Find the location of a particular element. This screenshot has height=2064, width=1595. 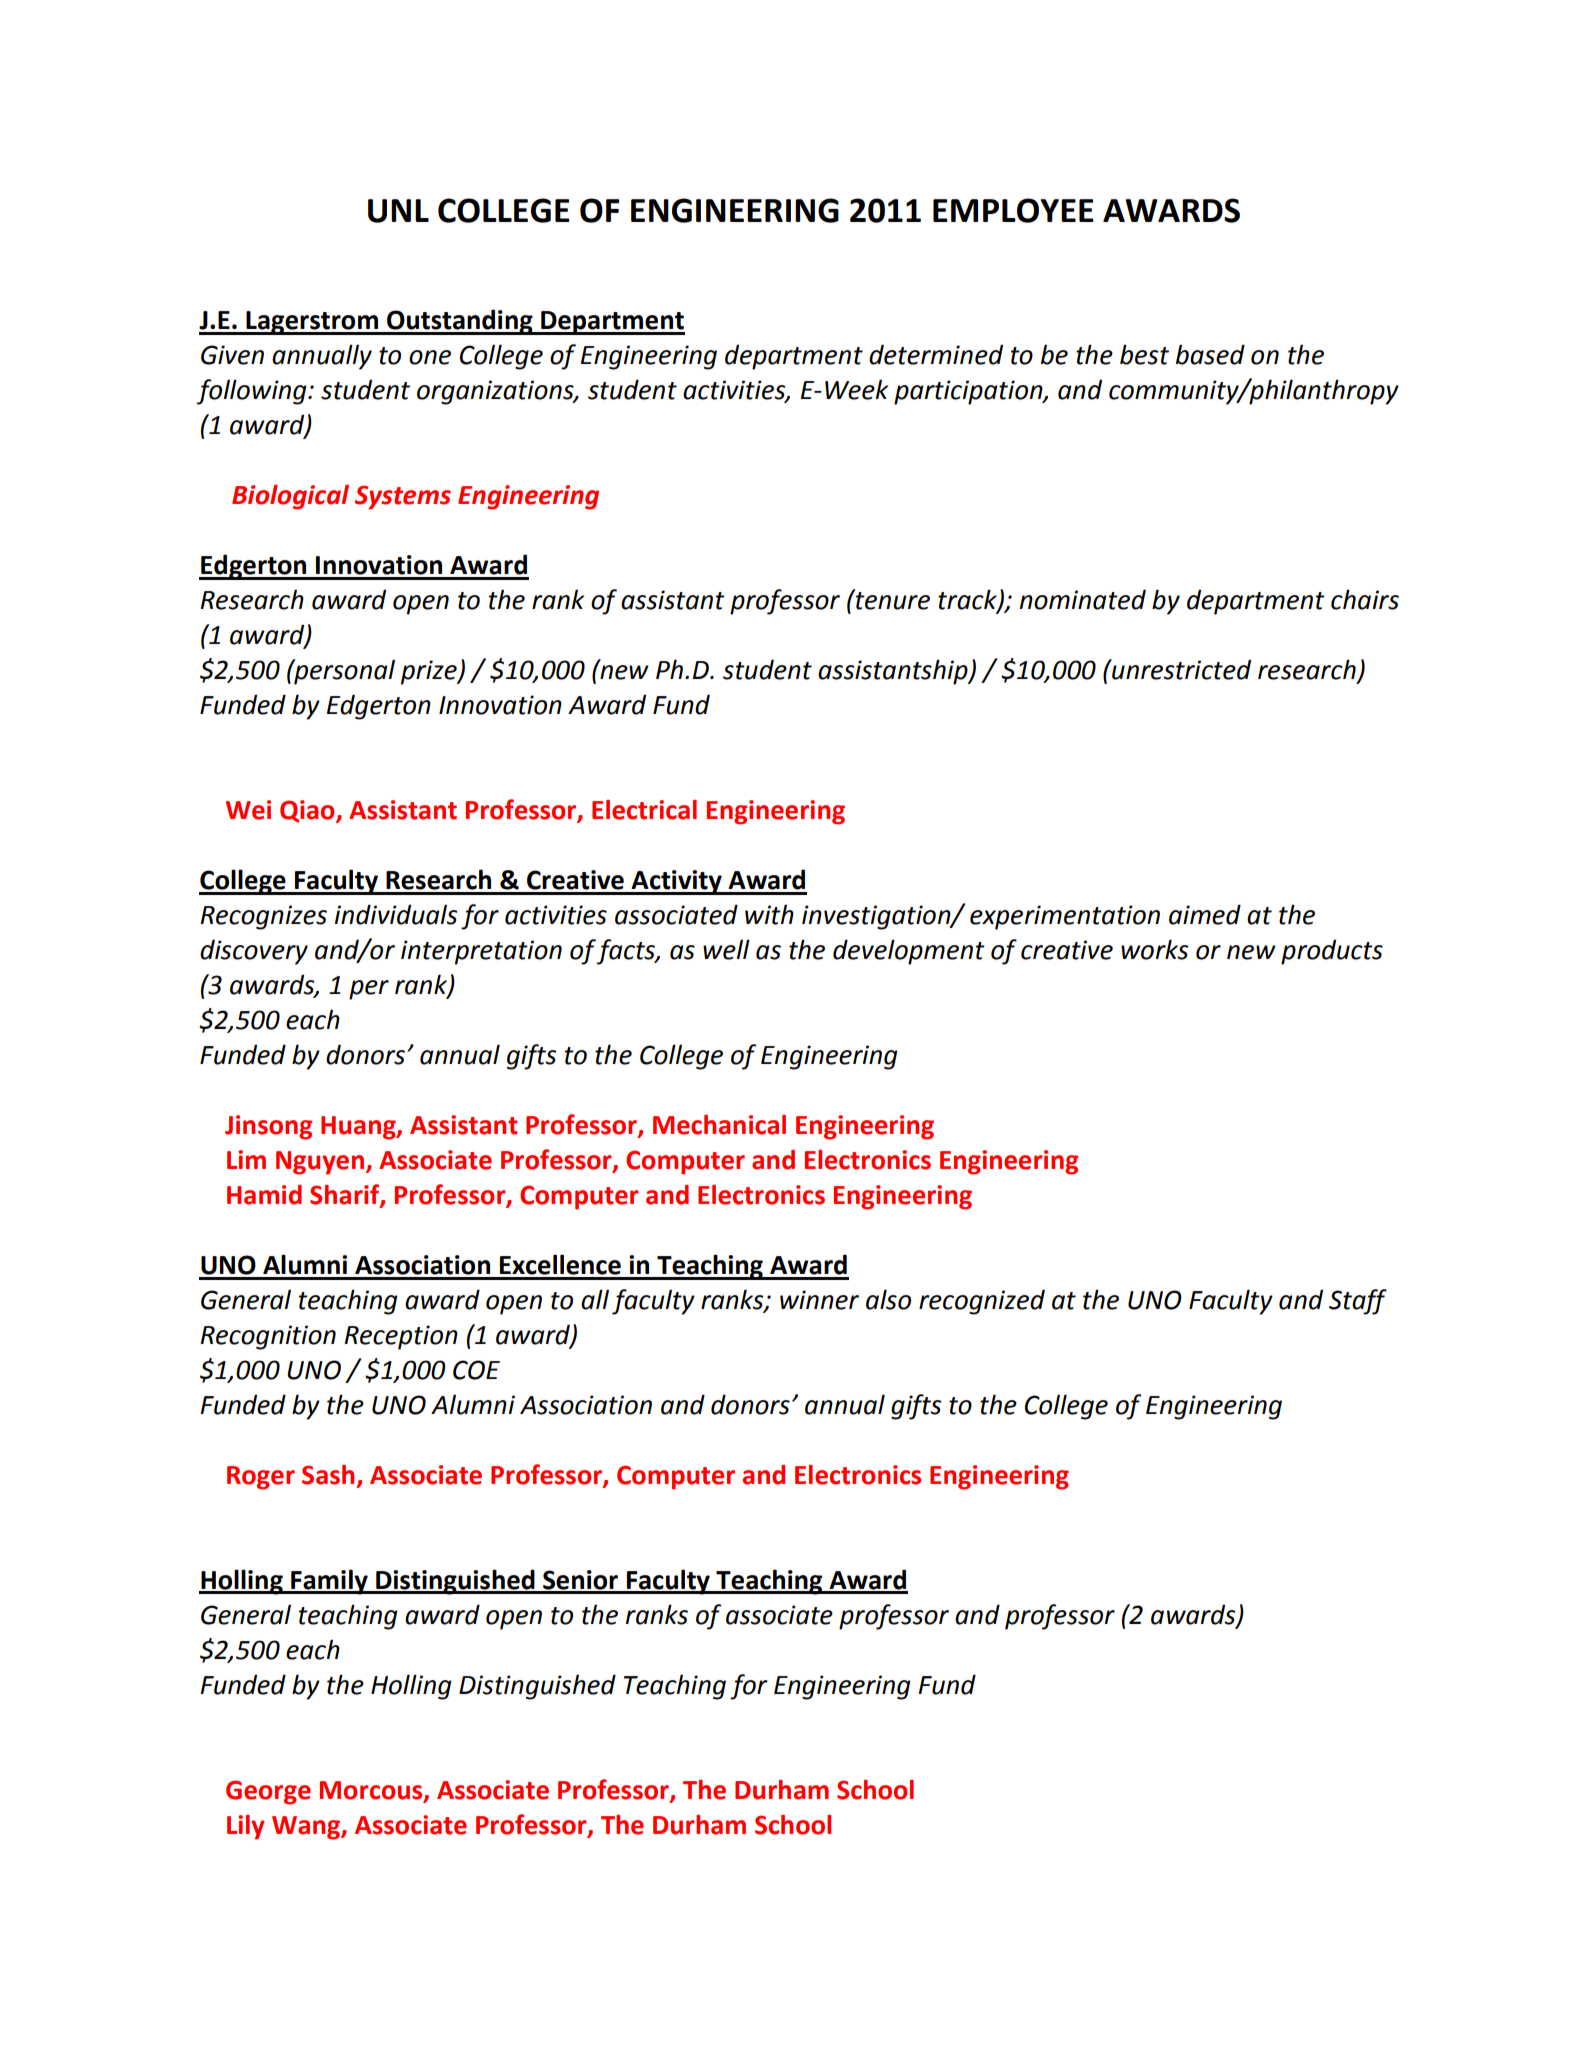

based is located at coordinates (1210, 354).
